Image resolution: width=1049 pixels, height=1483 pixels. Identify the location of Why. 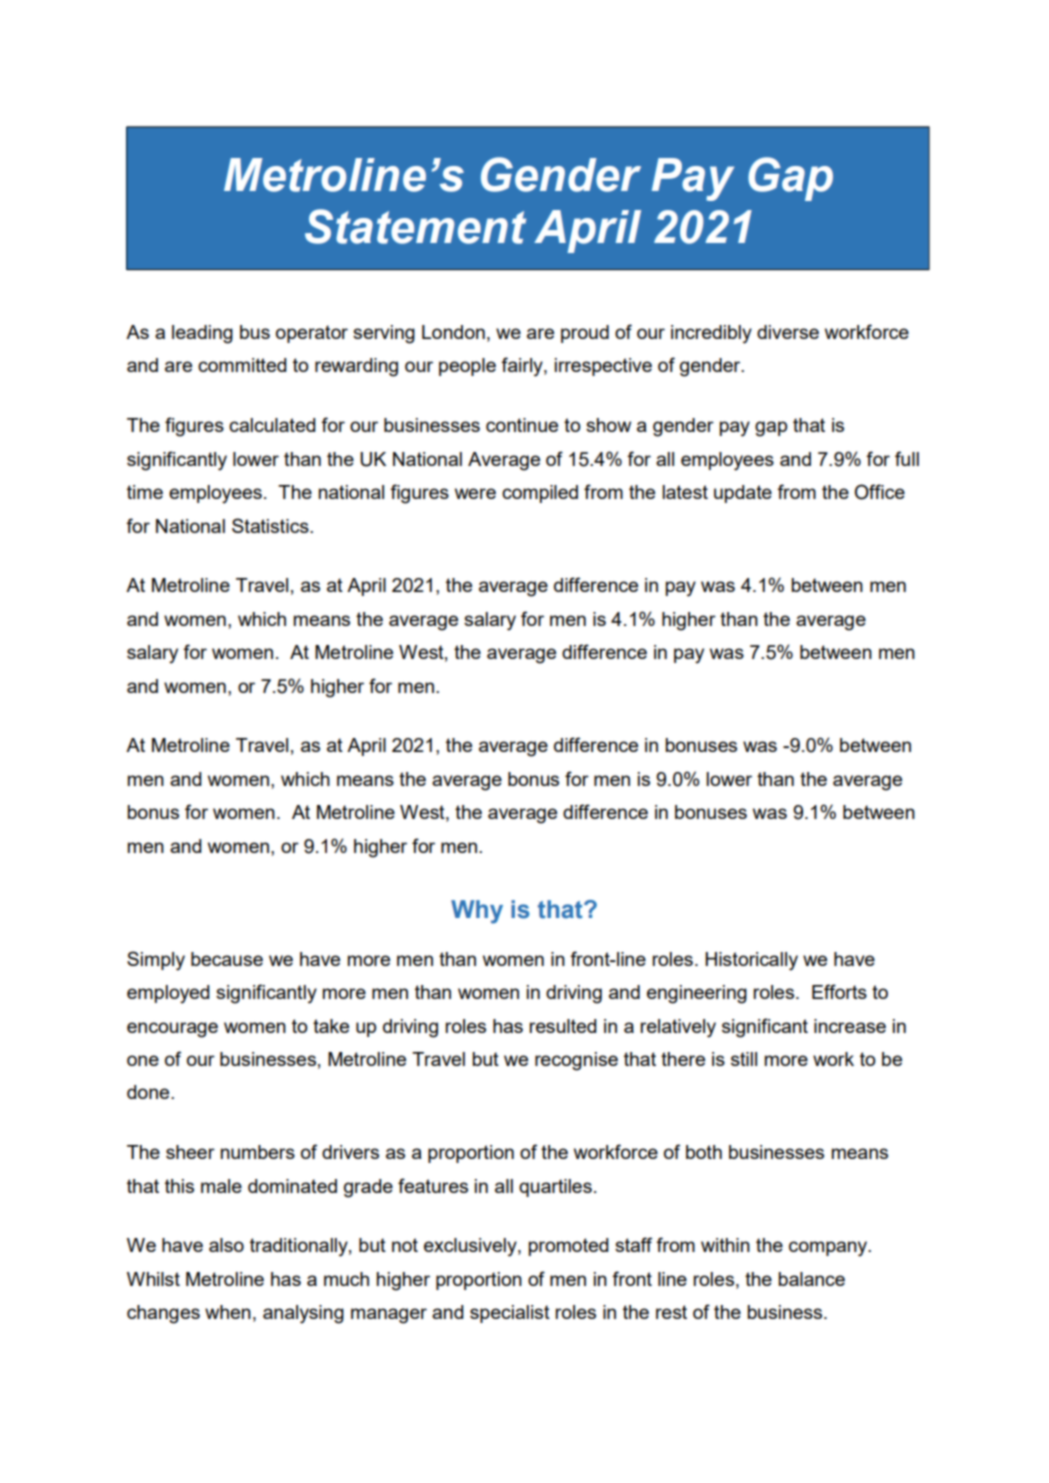
(477, 912).
